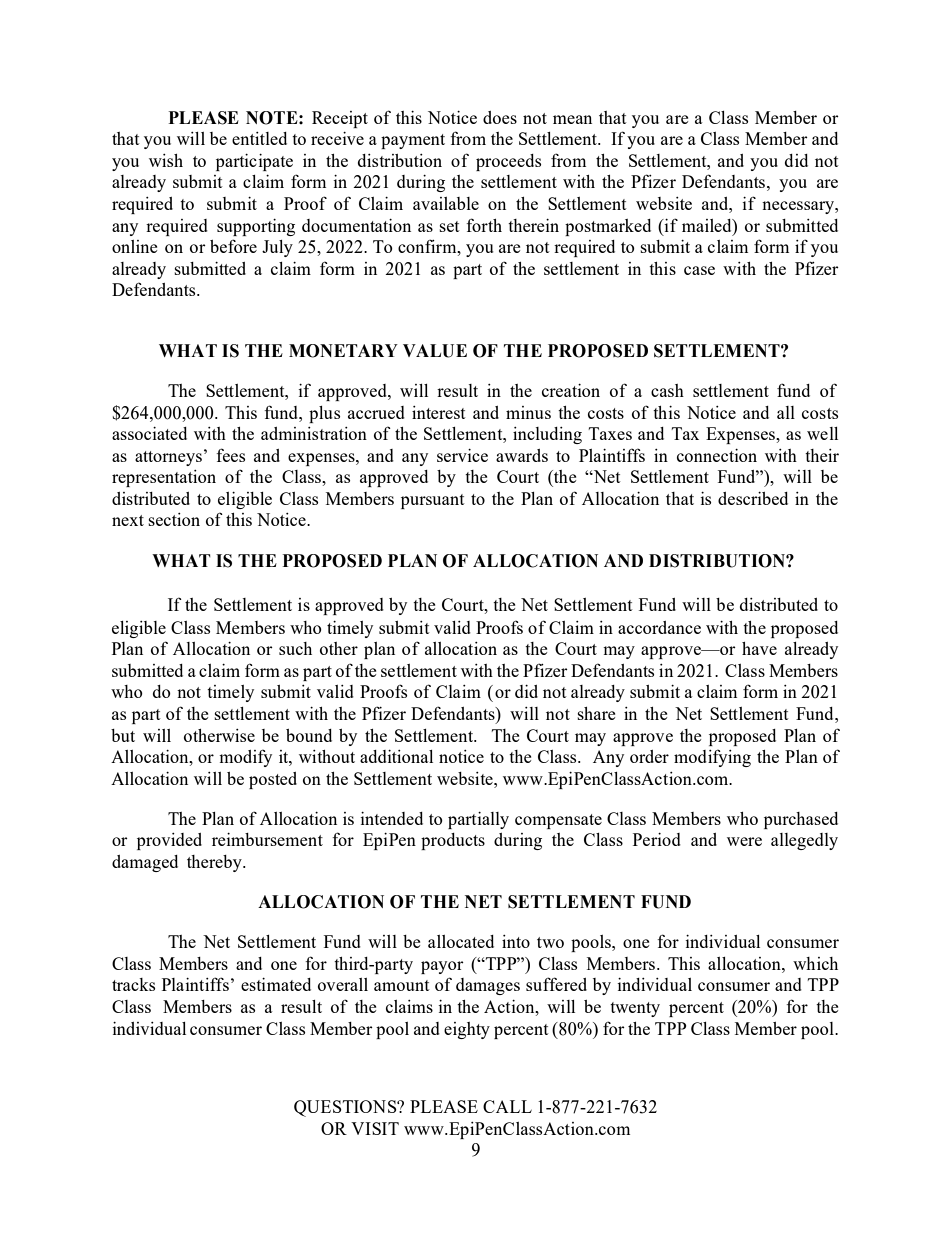  Describe the element at coordinates (166, 160) in the image. I see `wish` at that location.
